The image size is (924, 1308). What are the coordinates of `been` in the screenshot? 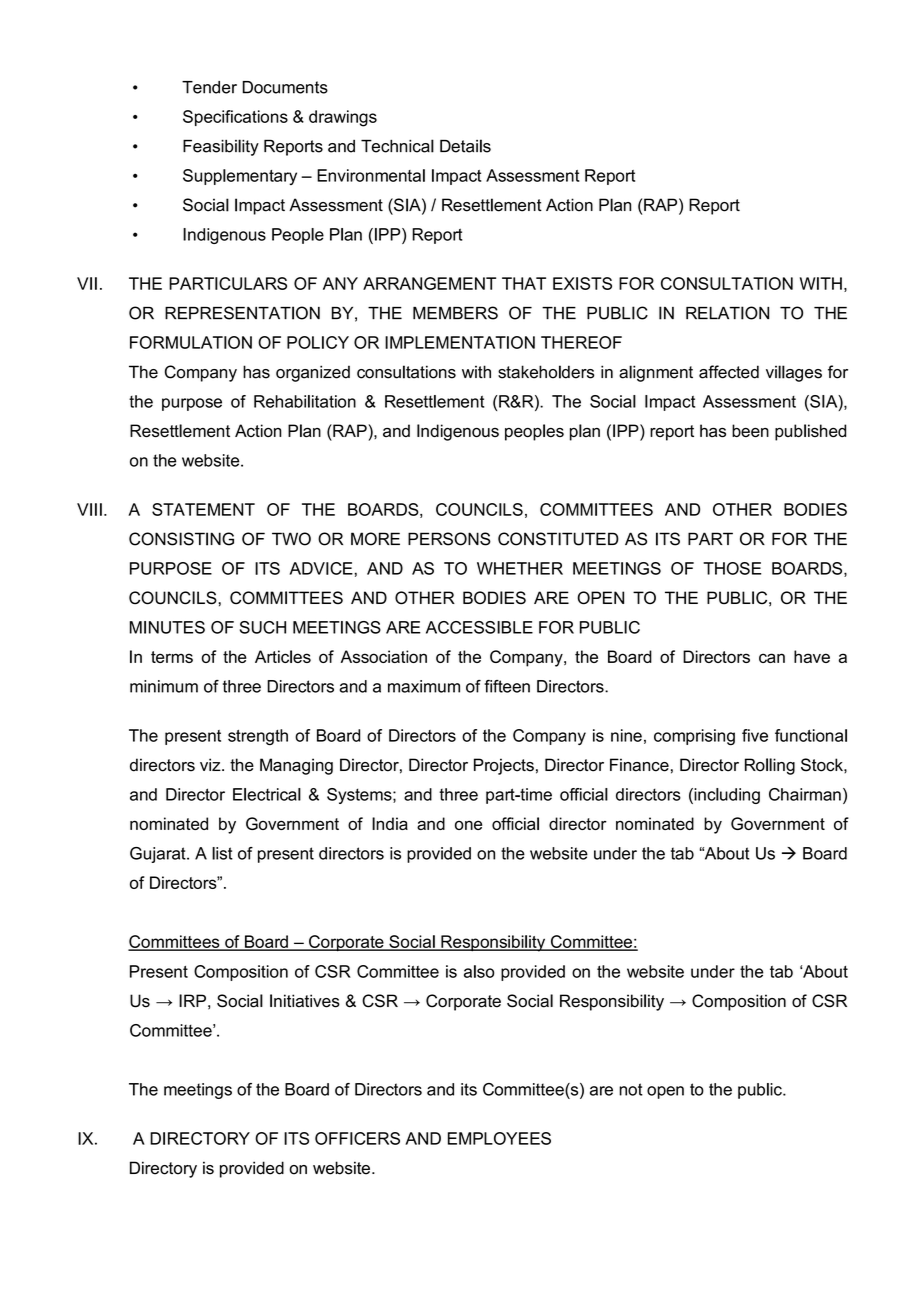 It's located at (750, 431).
